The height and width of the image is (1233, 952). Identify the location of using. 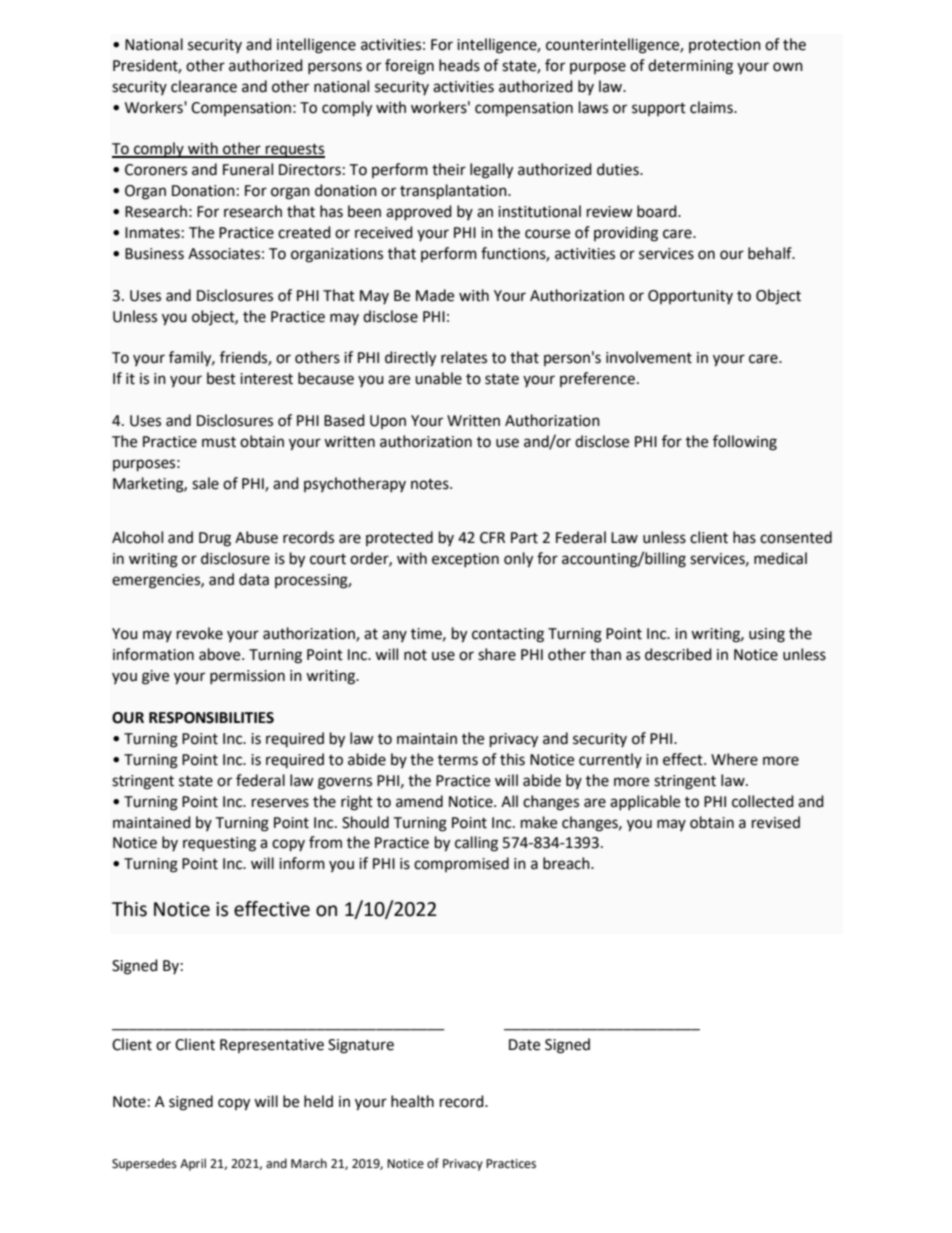
(767, 635).
